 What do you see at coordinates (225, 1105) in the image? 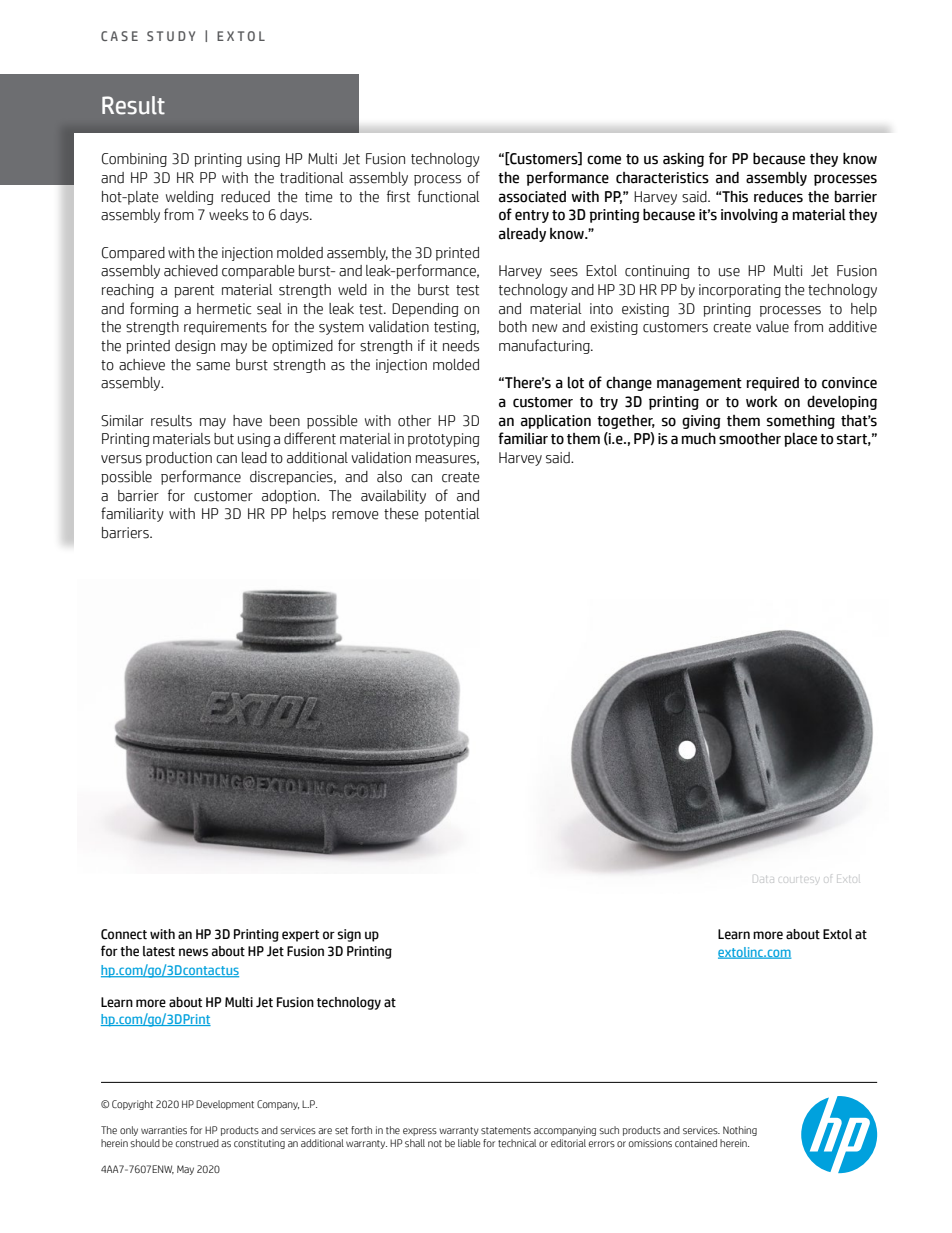
I see `Development` at bounding box center [225, 1105].
